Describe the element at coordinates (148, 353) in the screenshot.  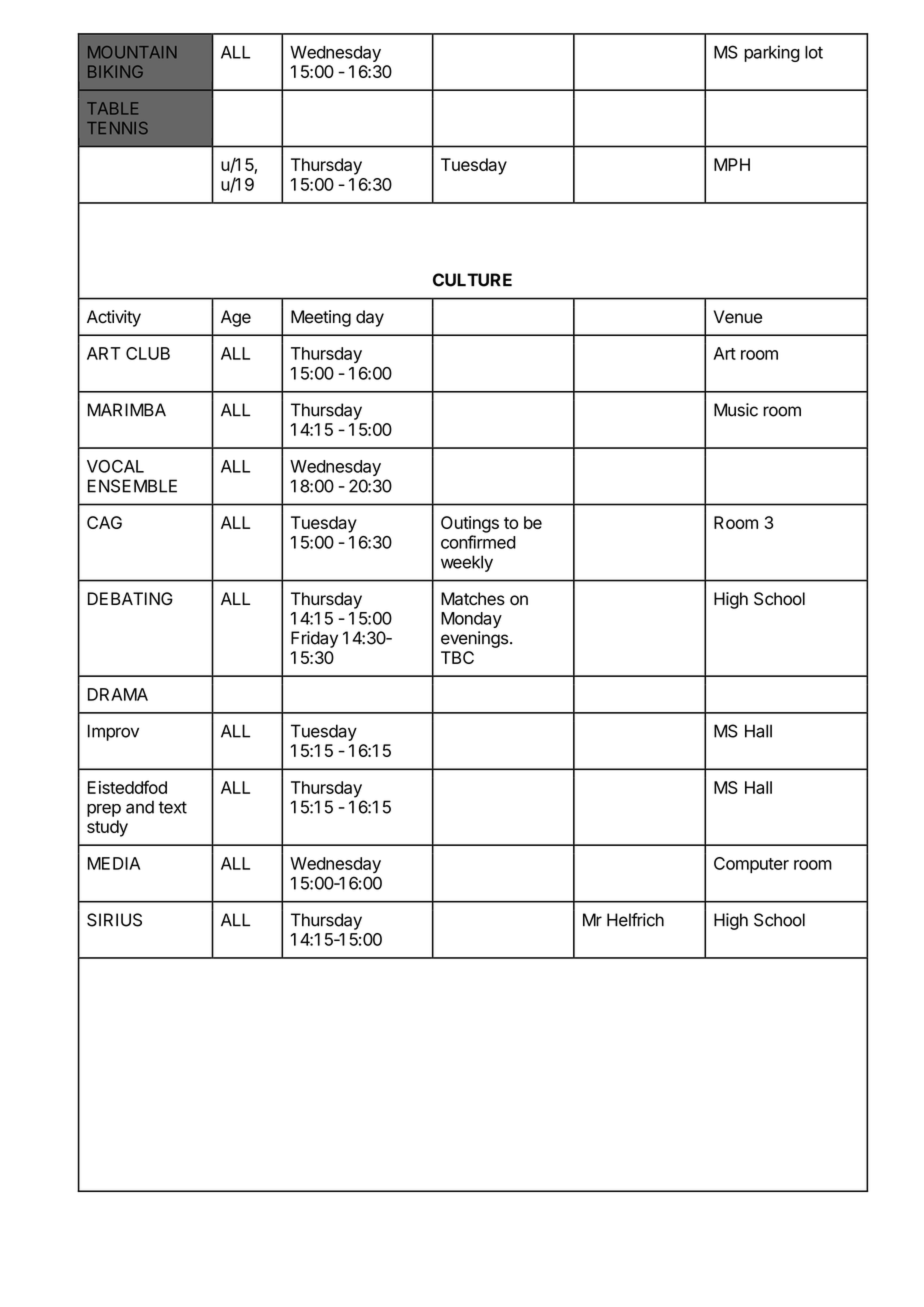
I see `CLUB` at that location.
